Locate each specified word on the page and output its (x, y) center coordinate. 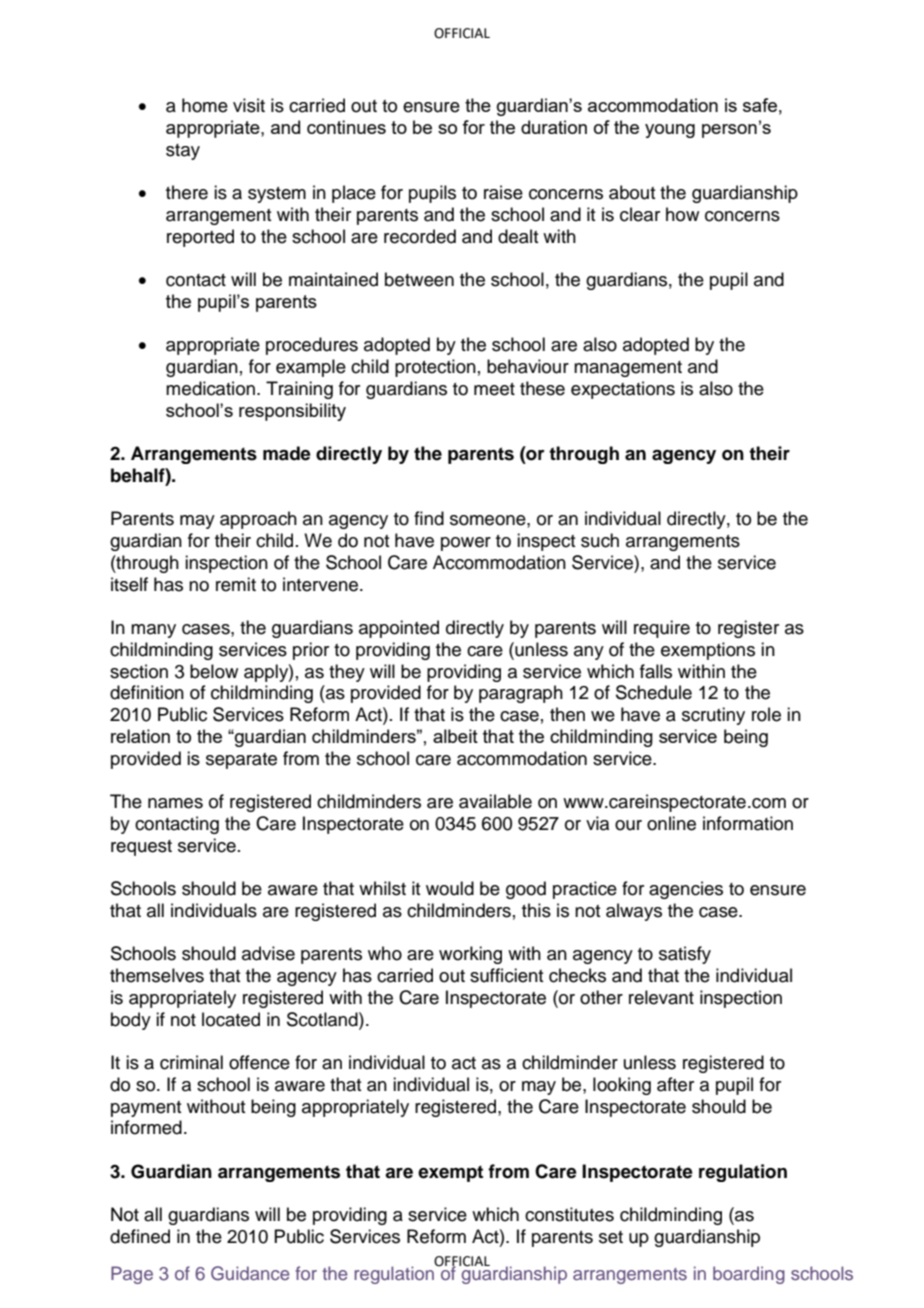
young (670, 131)
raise (503, 192)
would (450, 888)
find (429, 518)
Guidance (250, 1273)
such (600, 540)
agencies (686, 890)
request (141, 848)
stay (183, 152)
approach (258, 520)
